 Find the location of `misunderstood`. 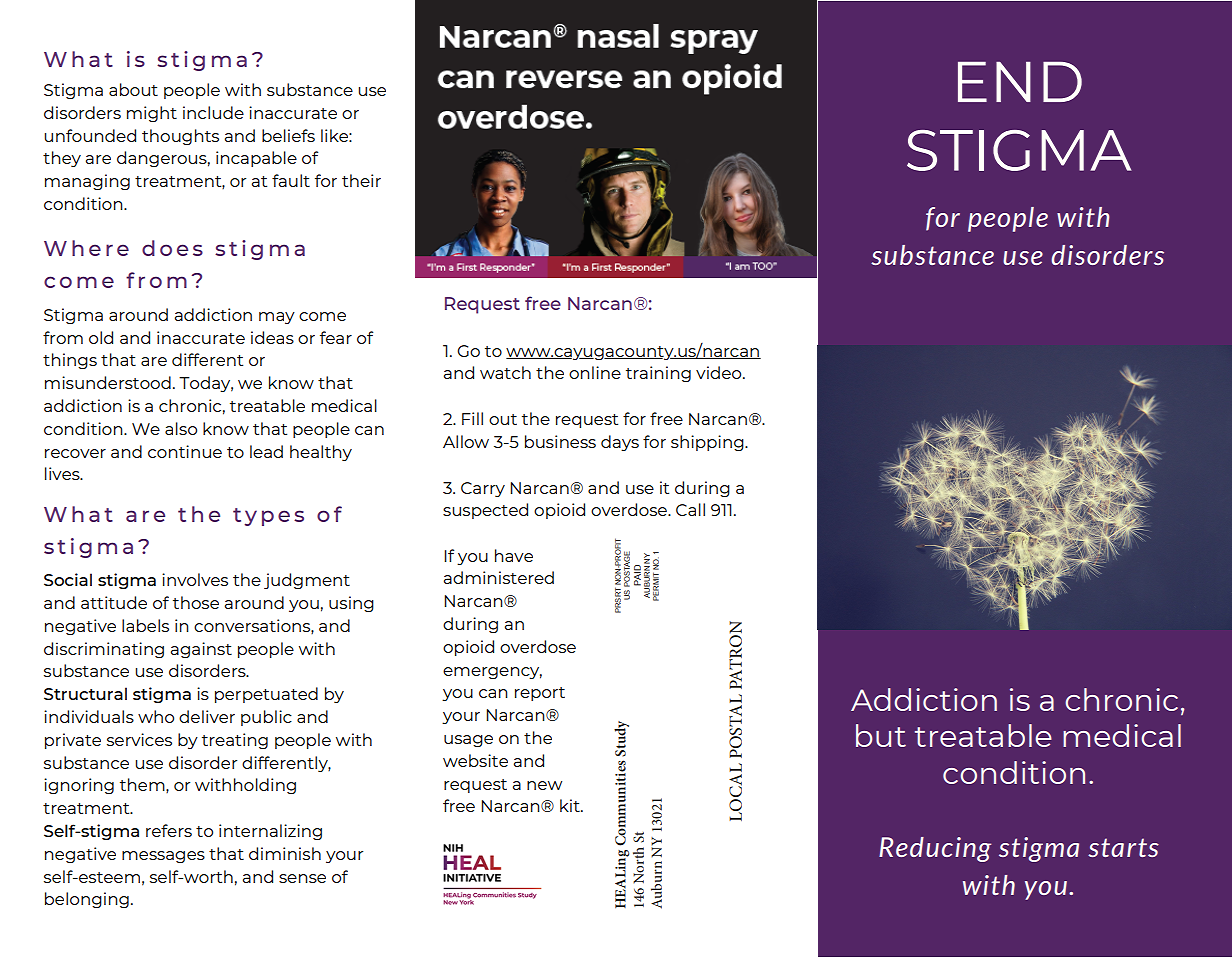

misunderstood is located at coordinates (108, 382).
